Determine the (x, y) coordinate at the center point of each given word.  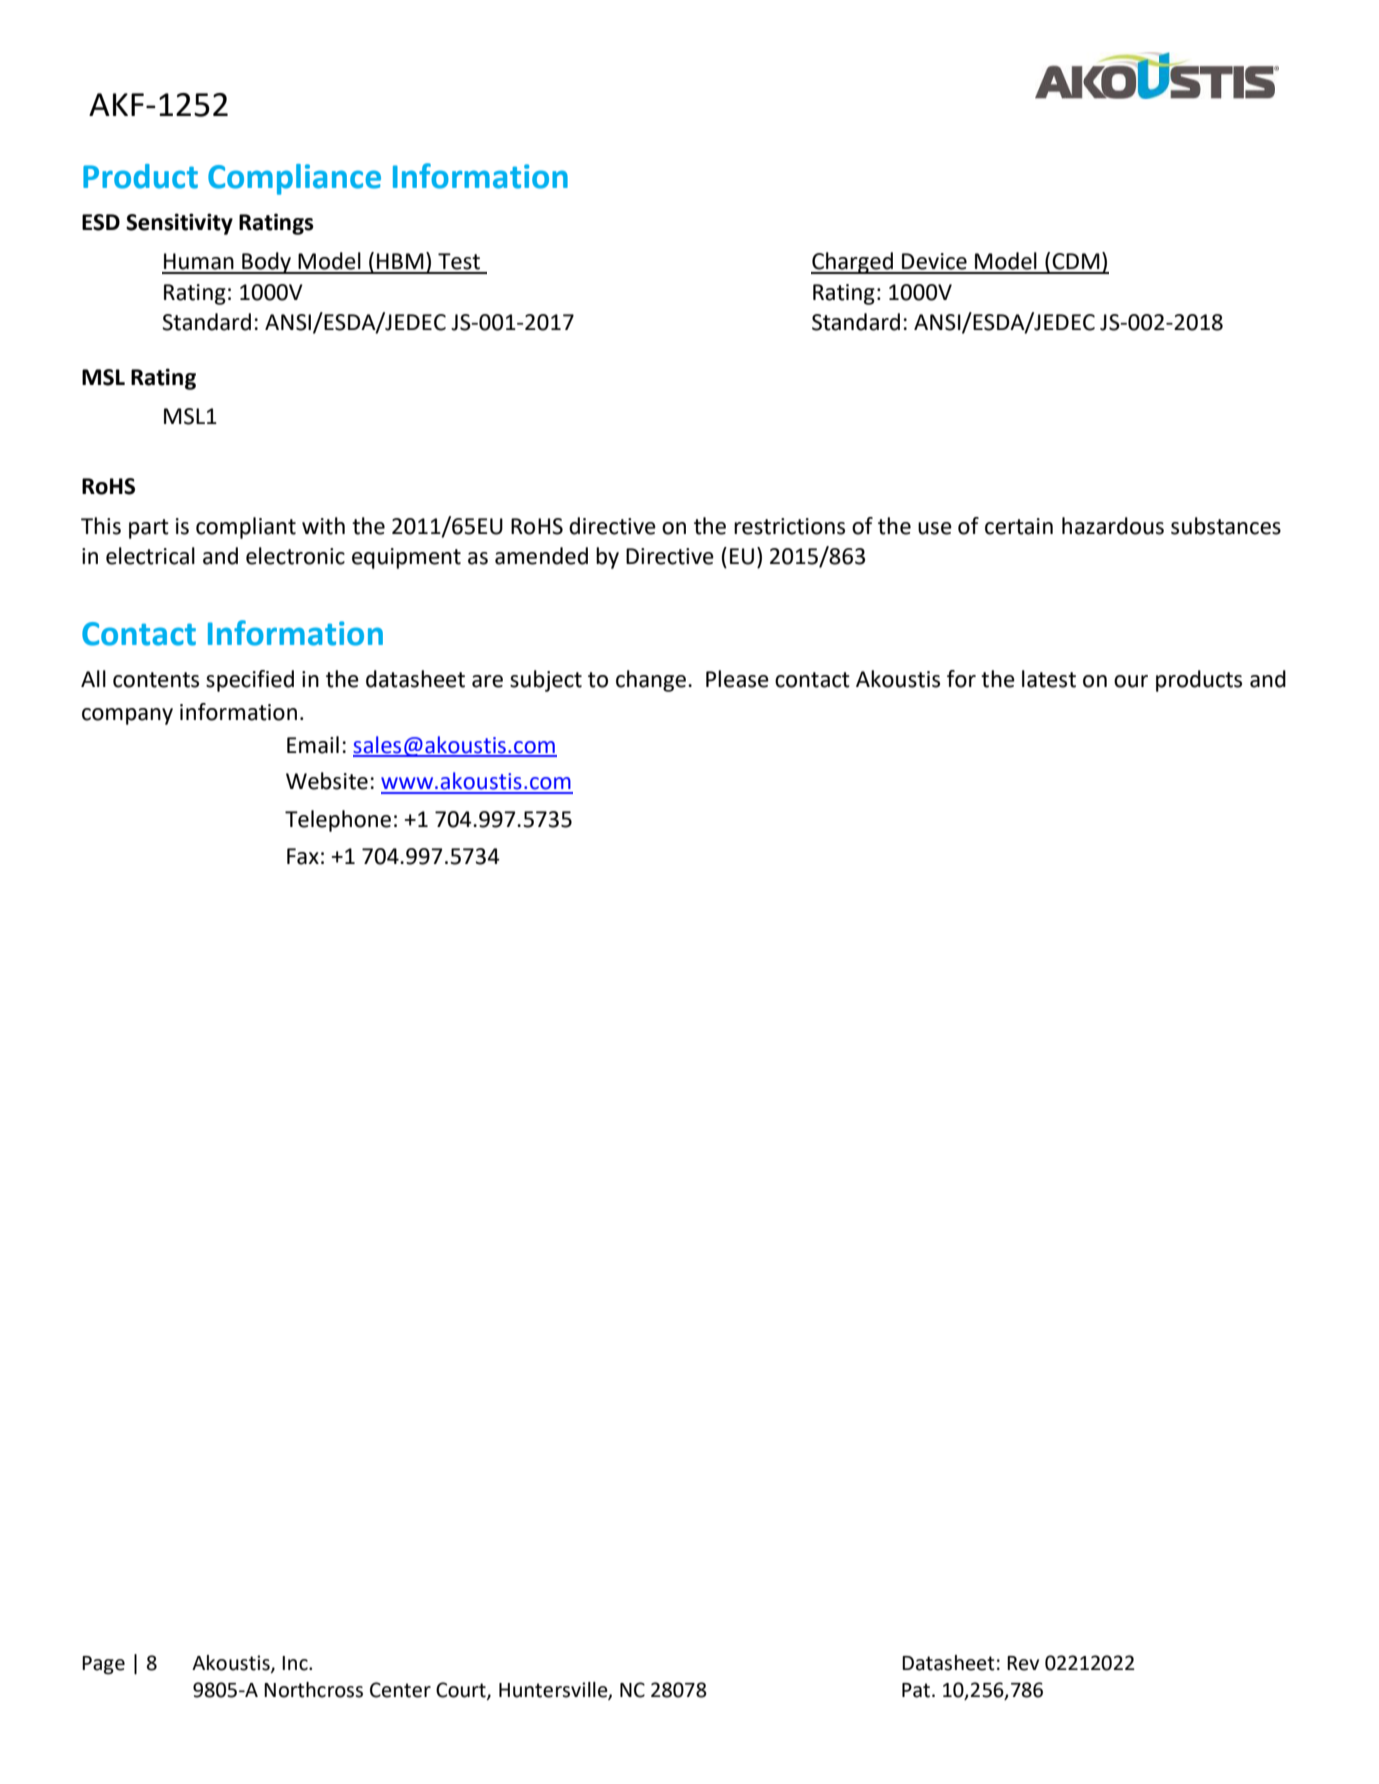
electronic (295, 556)
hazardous (1113, 526)
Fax (303, 856)
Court (462, 1691)
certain (1019, 526)
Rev (1023, 1663)
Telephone (338, 821)
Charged (853, 263)
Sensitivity (179, 224)
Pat (916, 1690)
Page (103, 1665)
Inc (296, 1663)
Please (737, 679)
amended (541, 556)
